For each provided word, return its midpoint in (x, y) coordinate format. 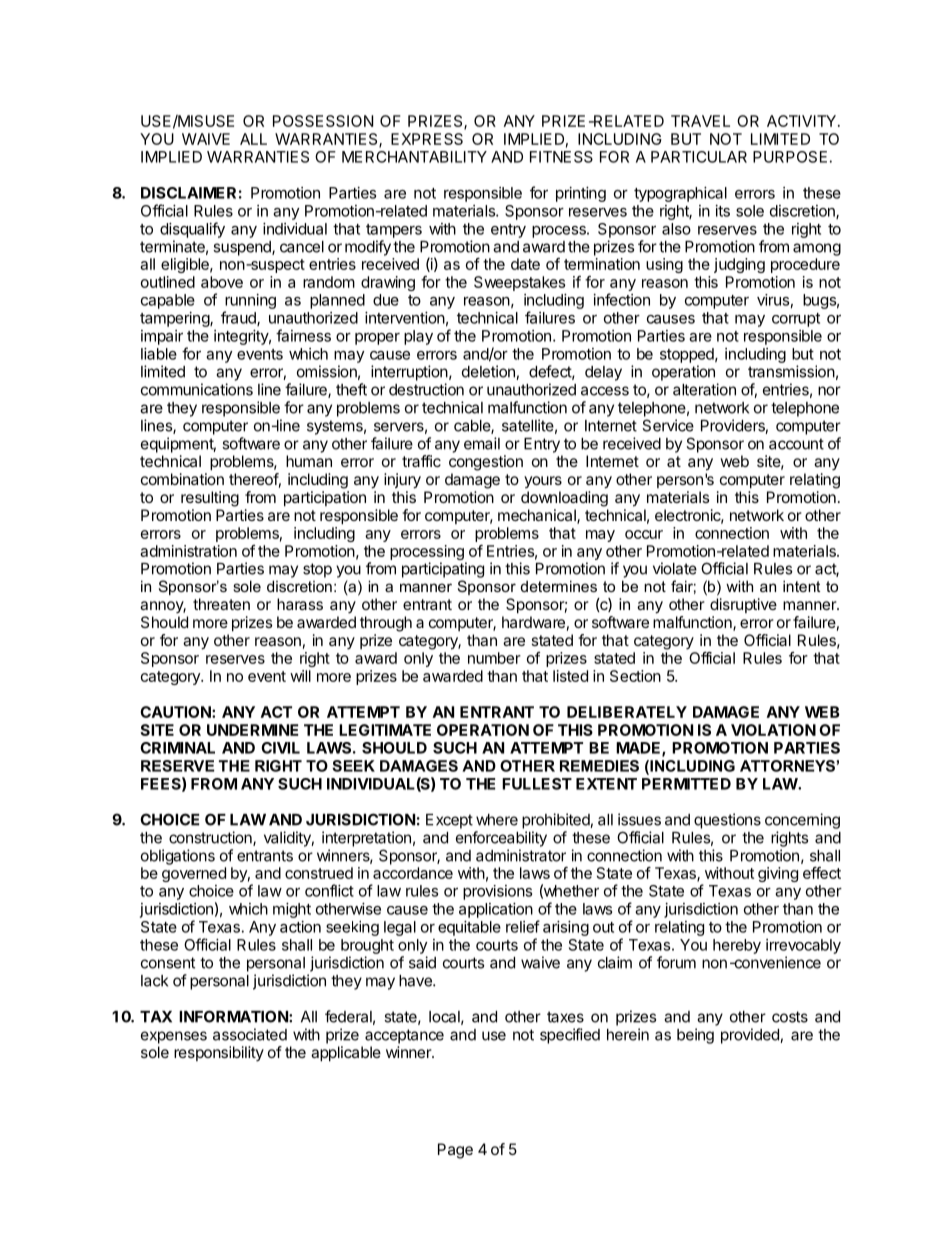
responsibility (219, 1054)
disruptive (743, 605)
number (494, 658)
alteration (704, 389)
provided (750, 1036)
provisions (497, 892)
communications (197, 389)
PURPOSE (790, 157)
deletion (488, 371)
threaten (221, 604)
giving (778, 874)
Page (455, 1151)
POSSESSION (323, 121)
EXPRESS (427, 139)
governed (194, 874)
